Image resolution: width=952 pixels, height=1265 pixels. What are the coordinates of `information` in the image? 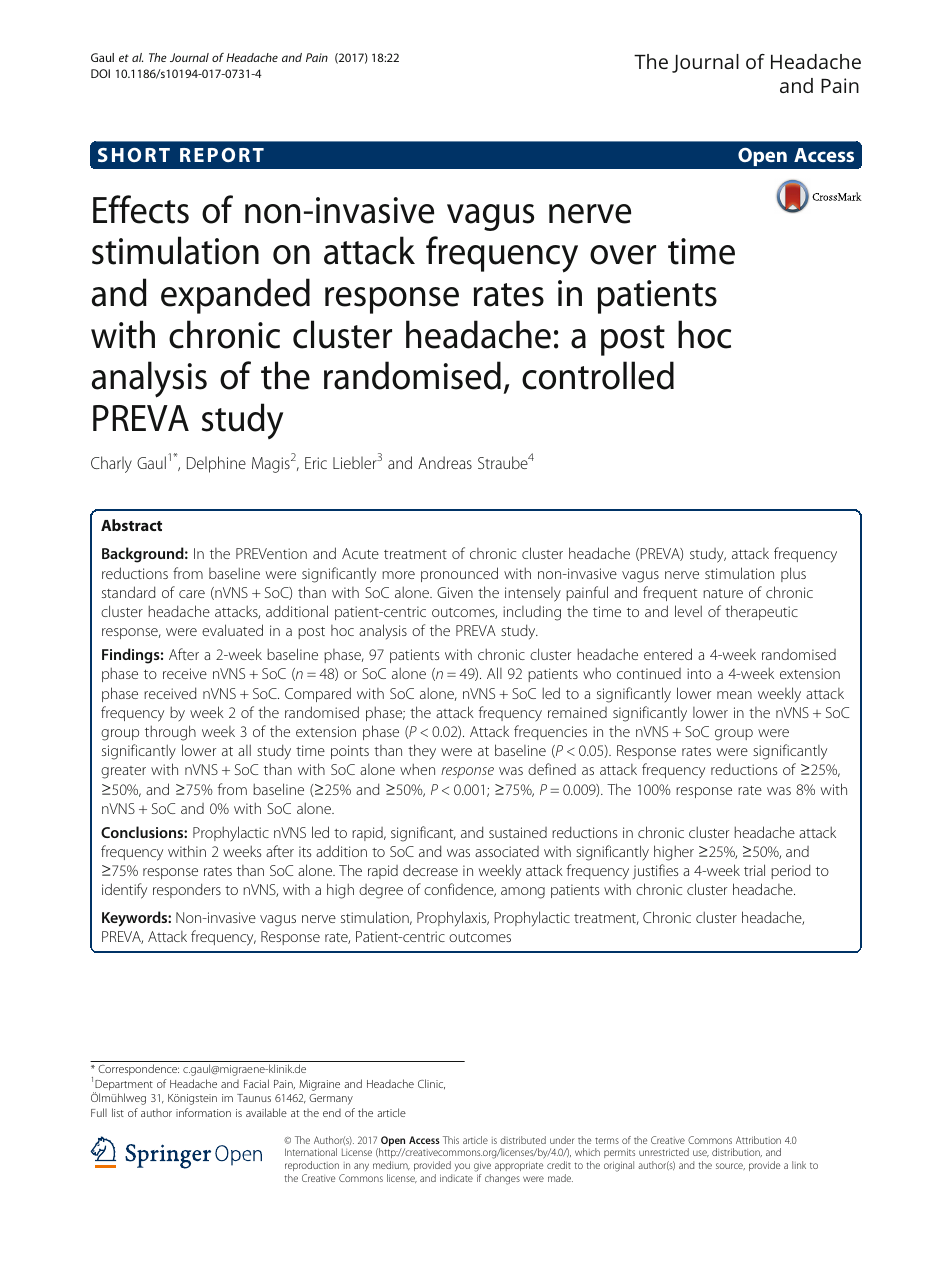 It's located at (203, 1112).
